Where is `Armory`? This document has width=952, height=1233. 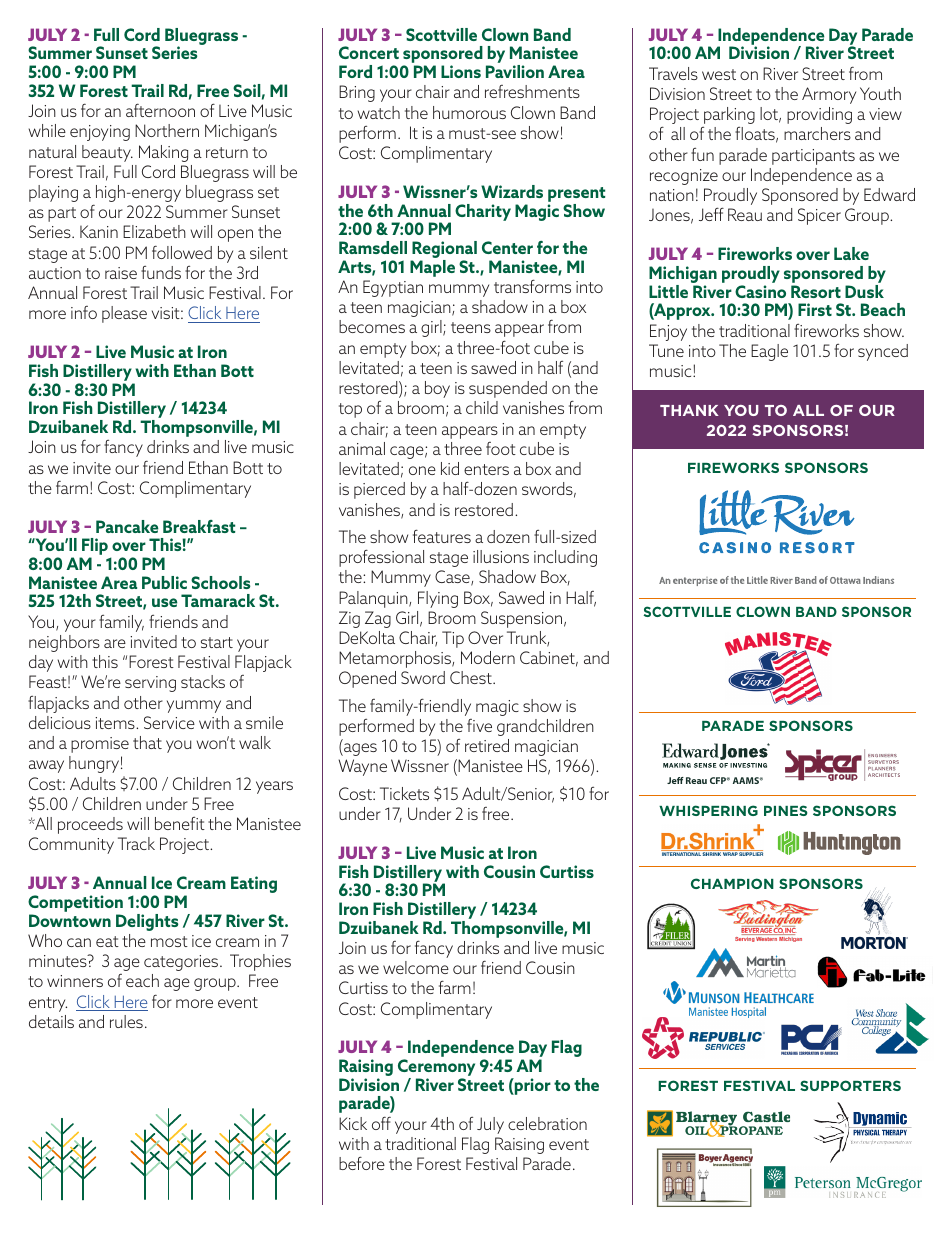 Armory is located at coordinates (829, 95).
